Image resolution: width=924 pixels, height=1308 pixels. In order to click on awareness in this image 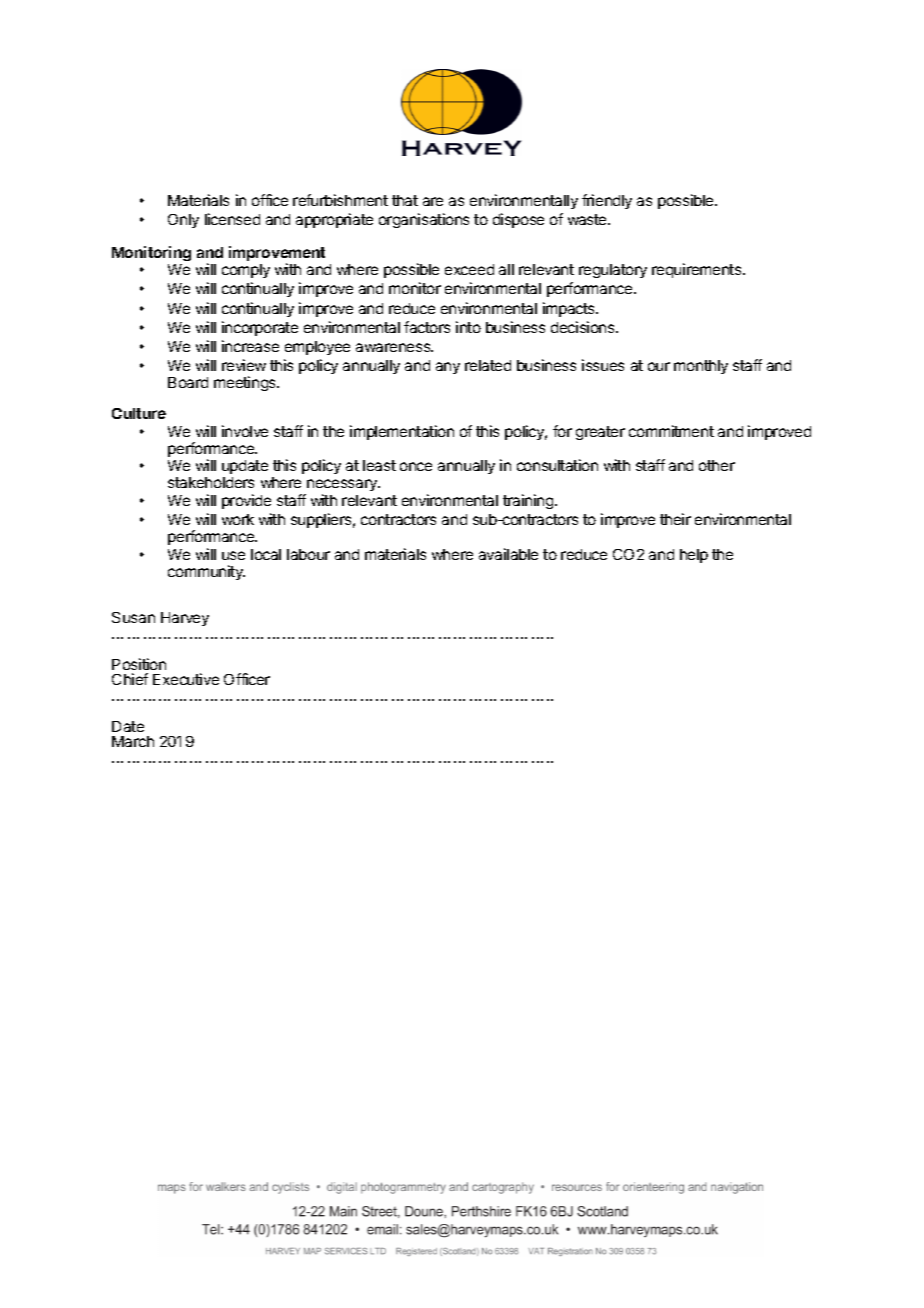, I will do `click(394, 347)`.
